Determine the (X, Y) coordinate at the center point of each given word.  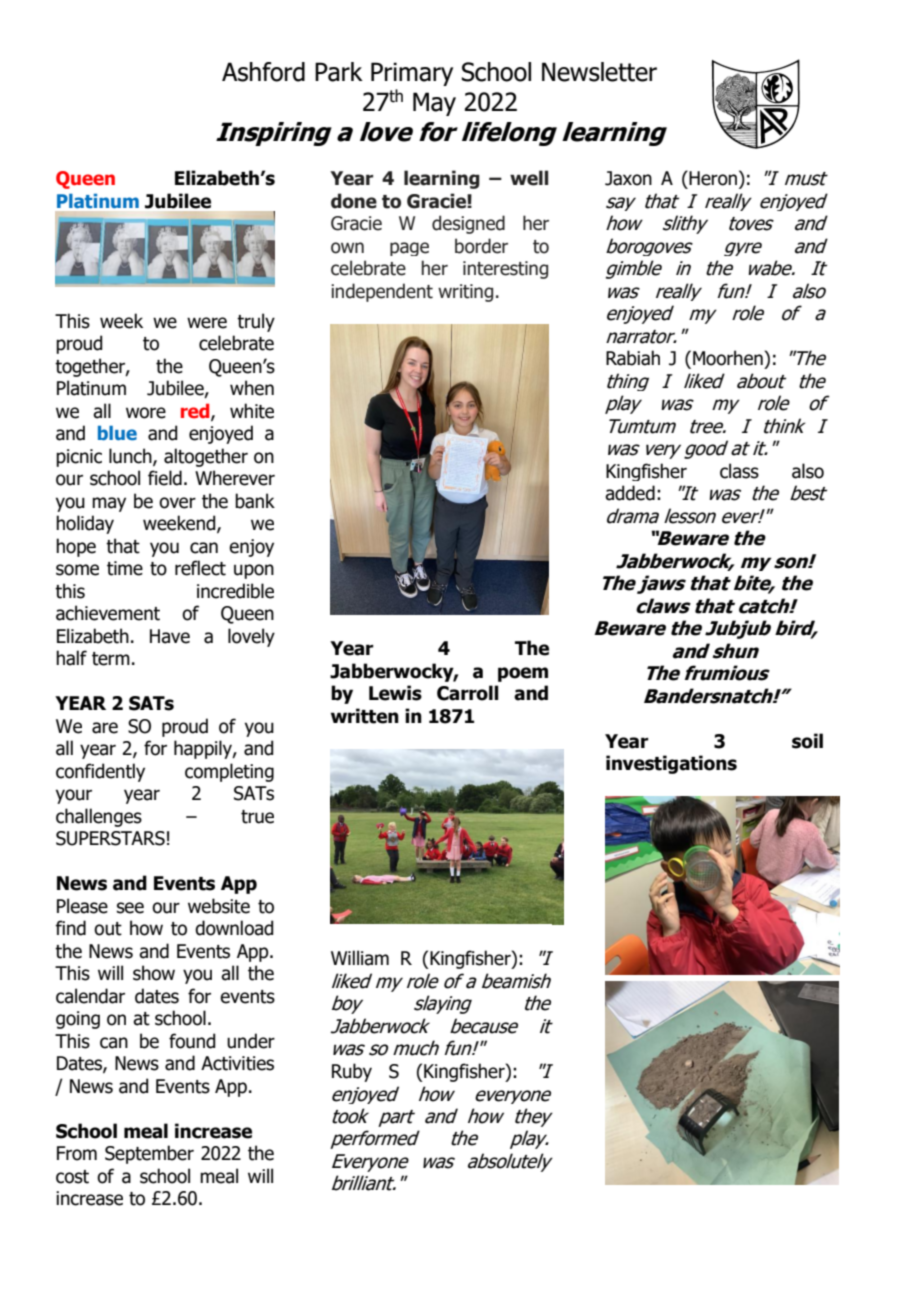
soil (807, 741)
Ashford (263, 72)
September (149, 1154)
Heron (712, 178)
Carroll (468, 693)
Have (170, 636)
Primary (412, 74)
